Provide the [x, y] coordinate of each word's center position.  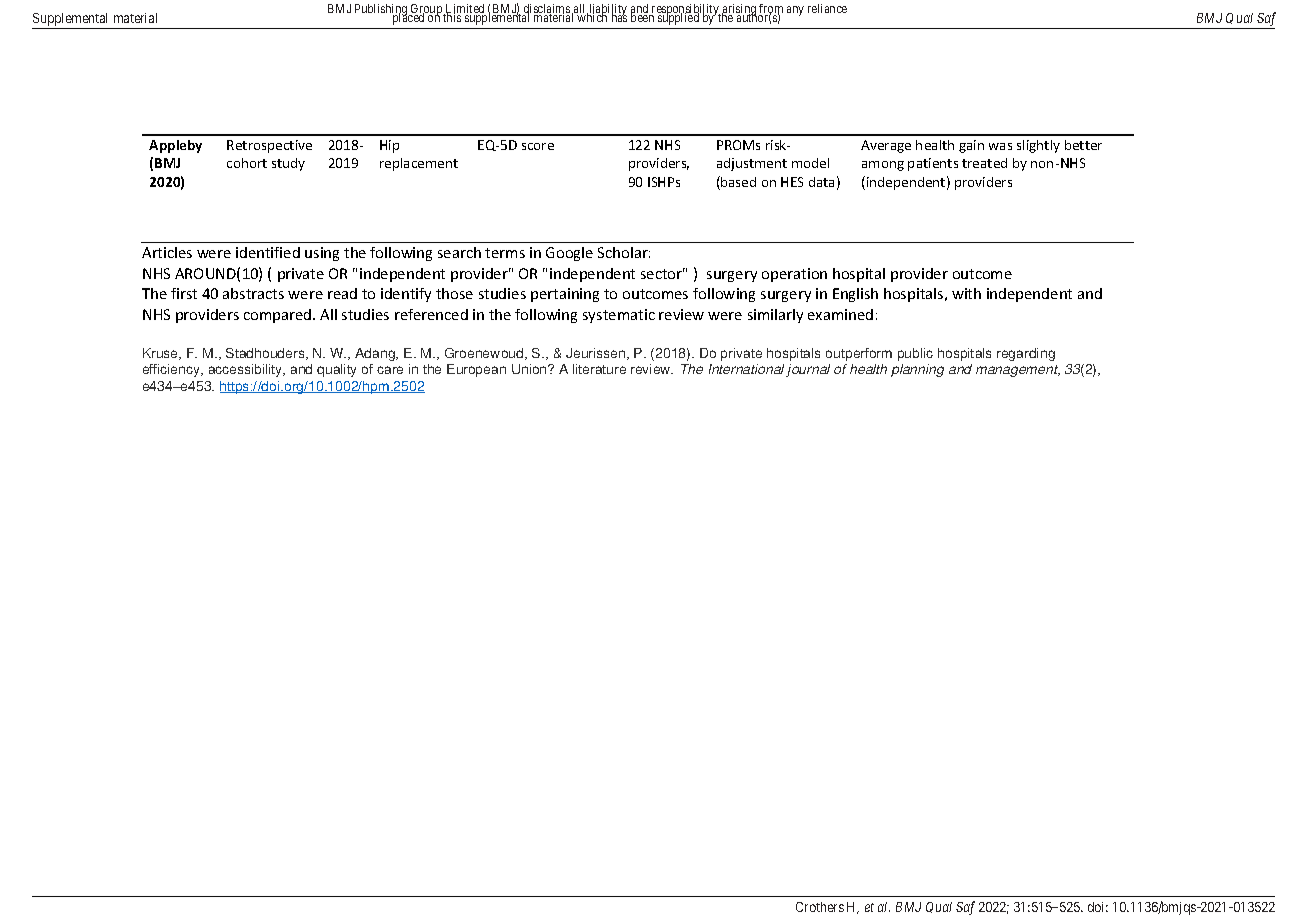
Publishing [382, 11]
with [966, 293]
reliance [827, 8]
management [1018, 371]
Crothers [820, 907]
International [748, 370]
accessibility [247, 370]
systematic [619, 316]
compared [279, 316]
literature [599, 369]
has [619, 17]
